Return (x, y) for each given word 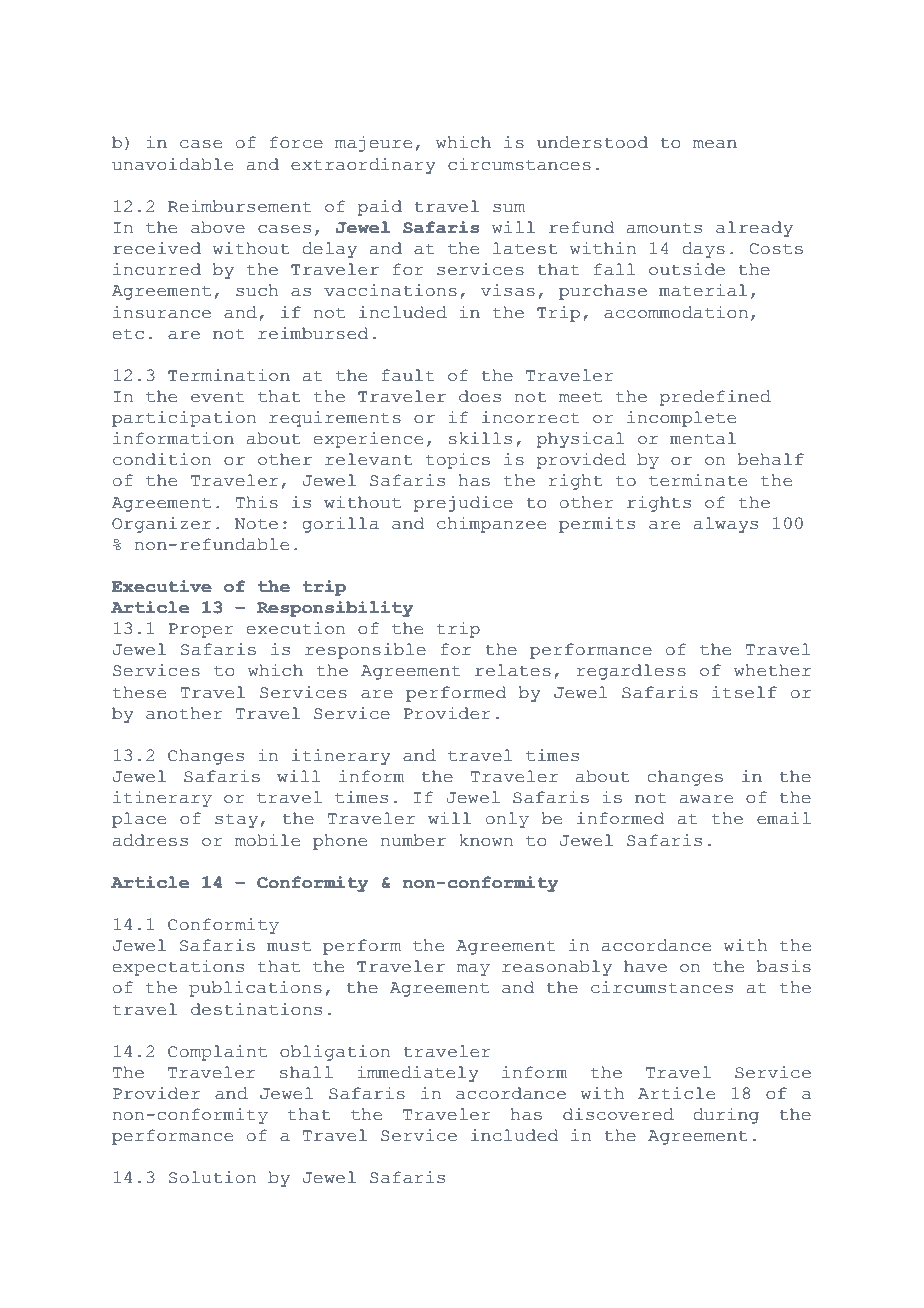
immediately (418, 1074)
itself (744, 692)
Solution (212, 1177)
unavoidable (172, 164)
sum (509, 208)
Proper (201, 630)
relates (513, 670)
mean (715, 144)
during (726, 1116)
